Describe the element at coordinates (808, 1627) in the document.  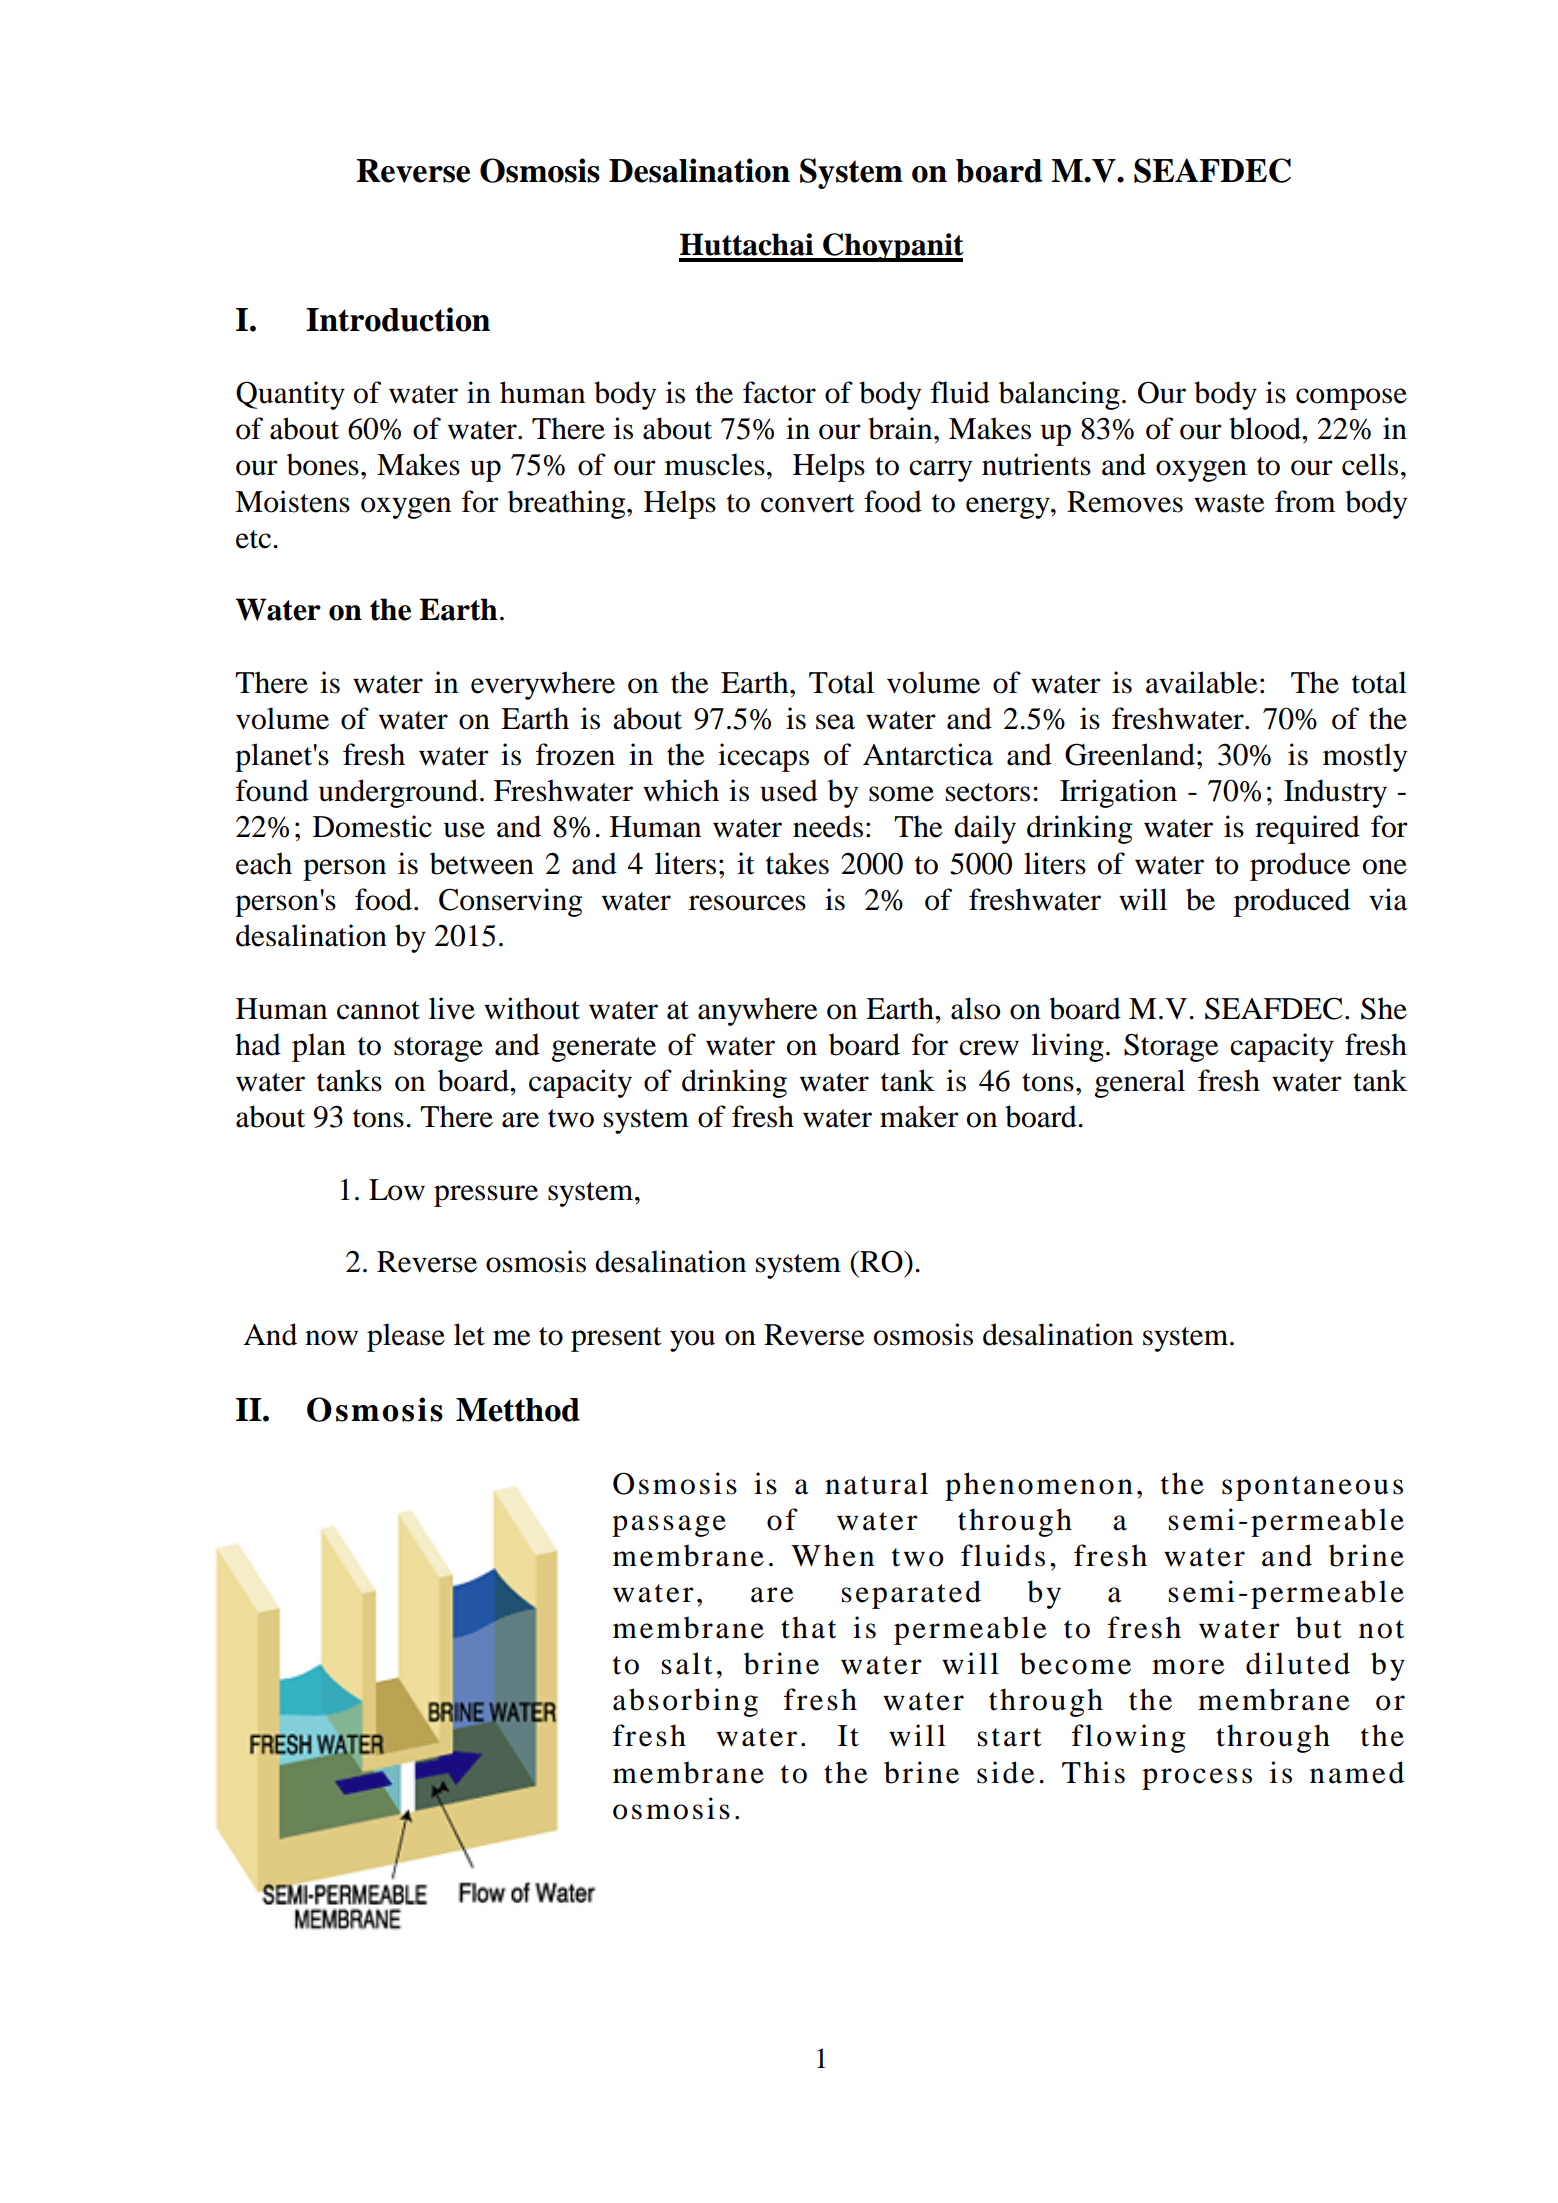
I see `that` at that location.
